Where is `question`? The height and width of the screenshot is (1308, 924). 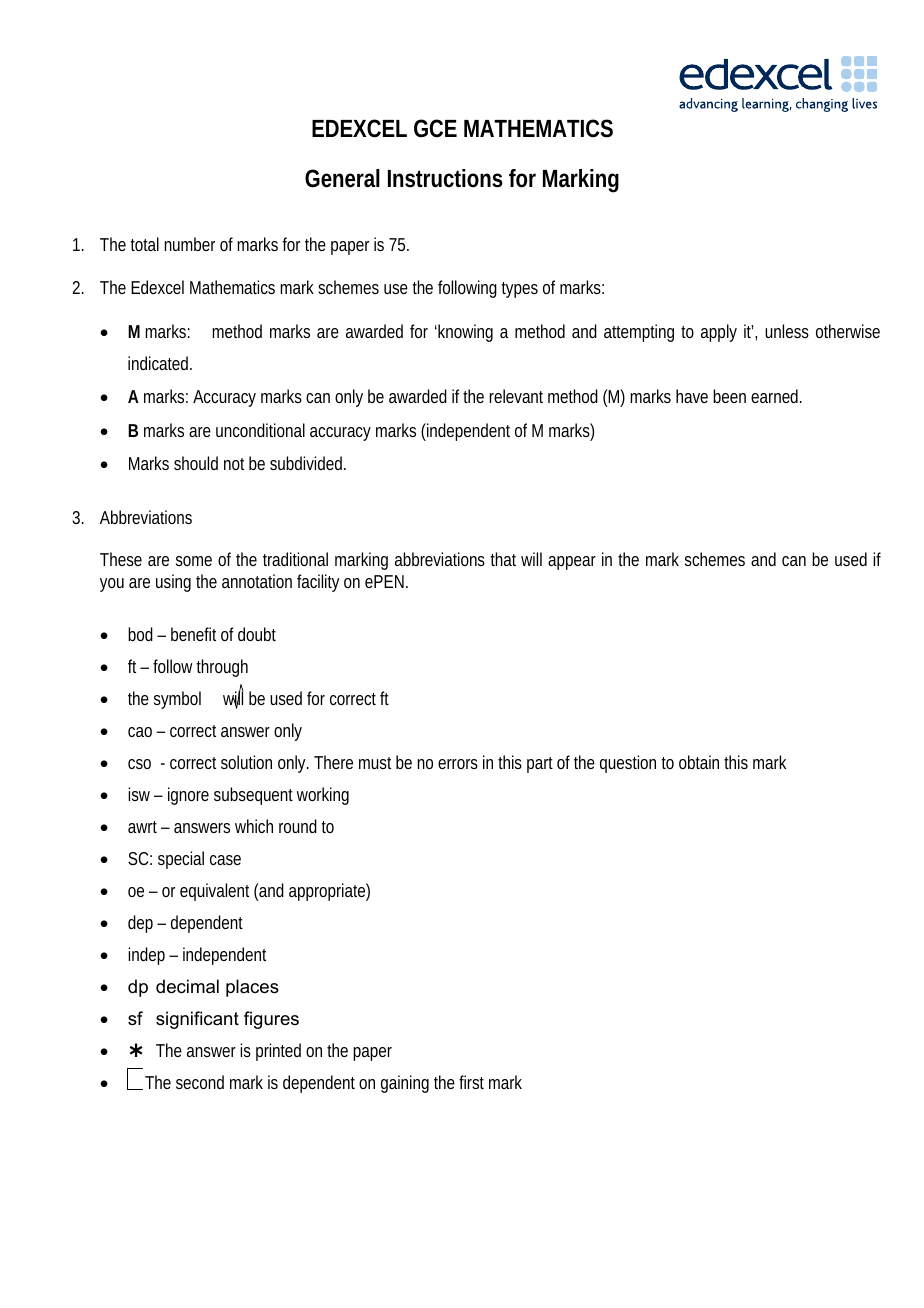 question is located at coordinates (628, 764).
